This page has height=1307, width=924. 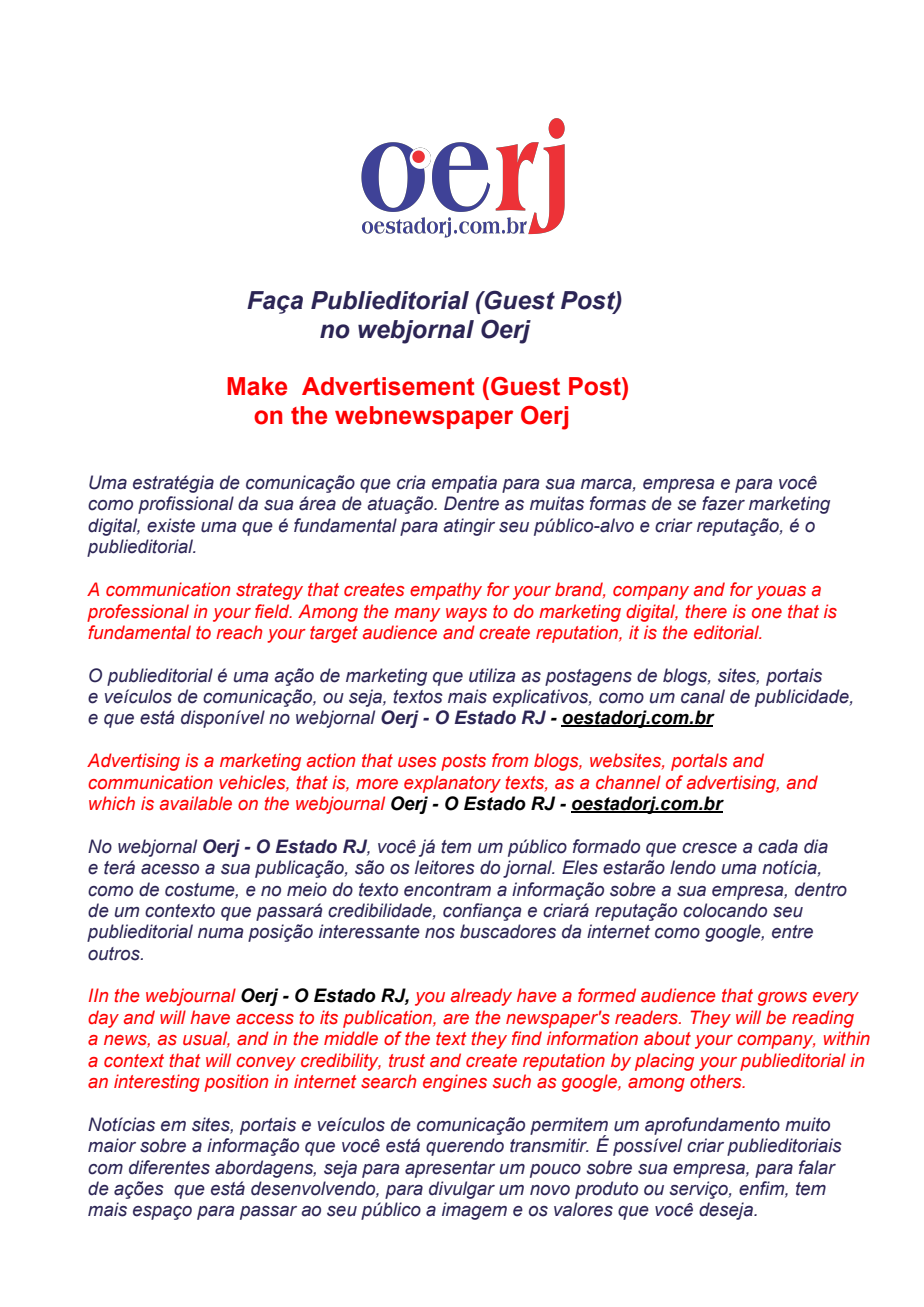 What do you see at coordinates (257, 386) in the page?
I see `Make` at bounding box center [257, 386].
